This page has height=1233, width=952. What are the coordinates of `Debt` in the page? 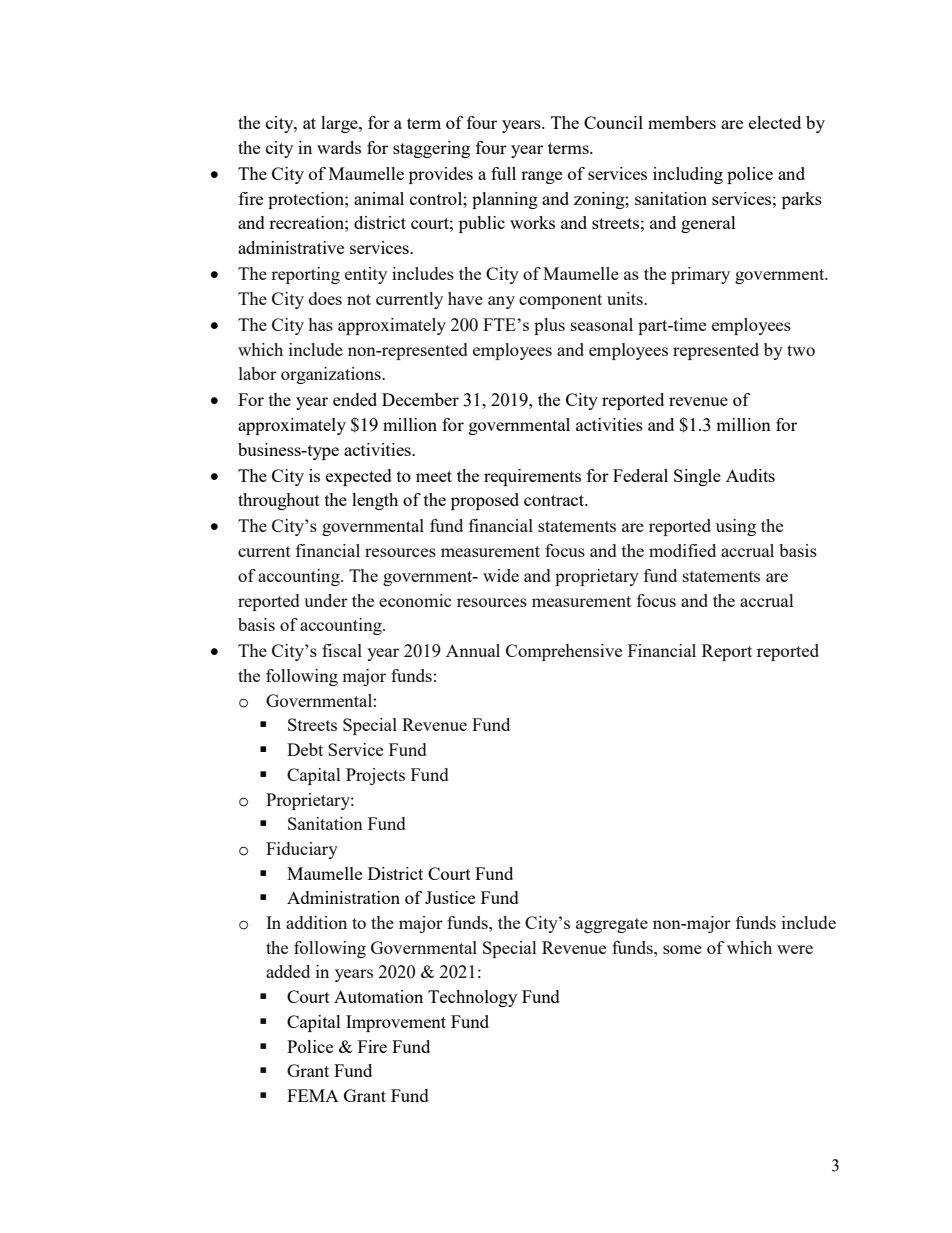 It's located at (305, 749).
